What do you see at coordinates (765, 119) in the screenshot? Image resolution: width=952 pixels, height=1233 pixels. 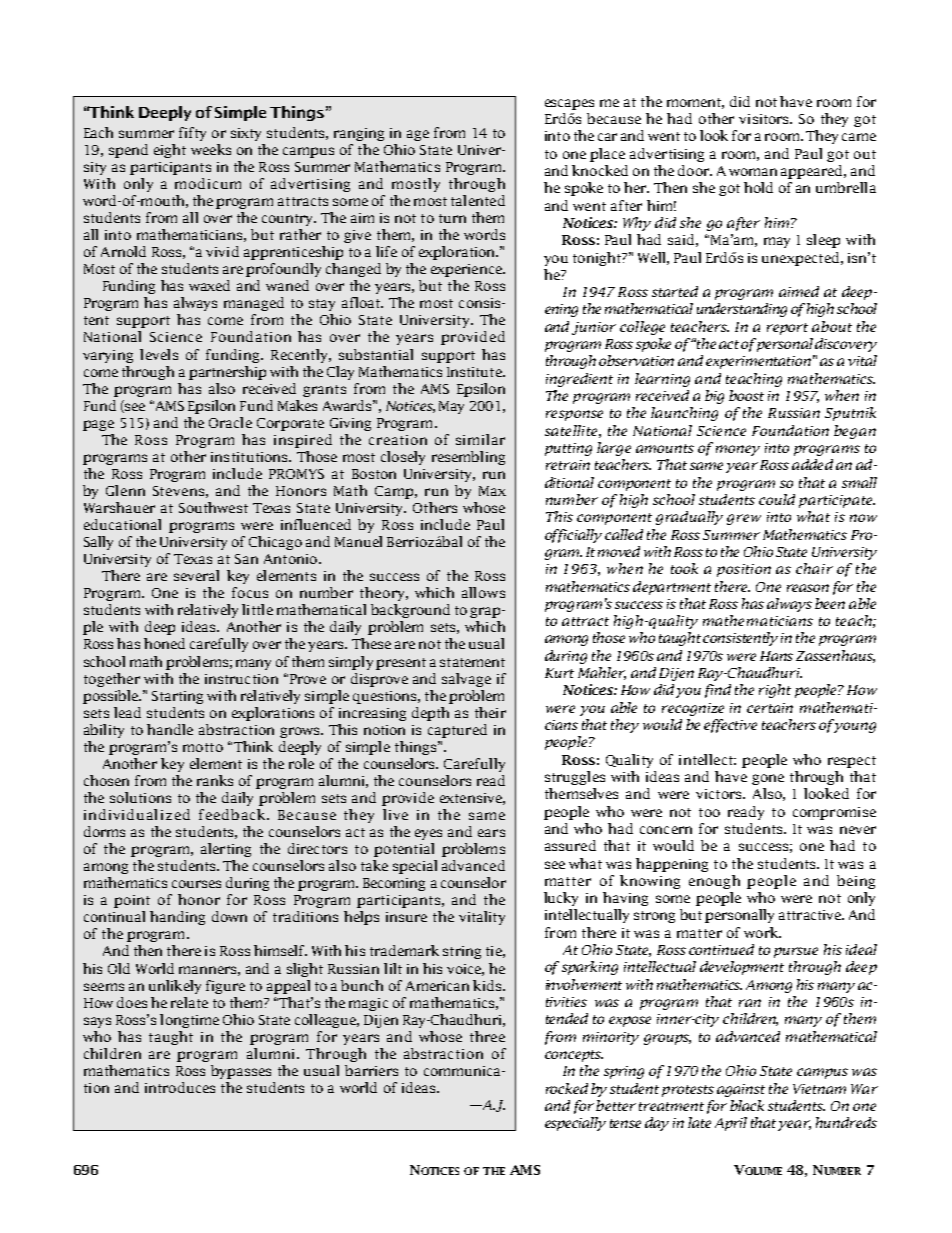 I see `visitors` at bounding box center [765, 119].
